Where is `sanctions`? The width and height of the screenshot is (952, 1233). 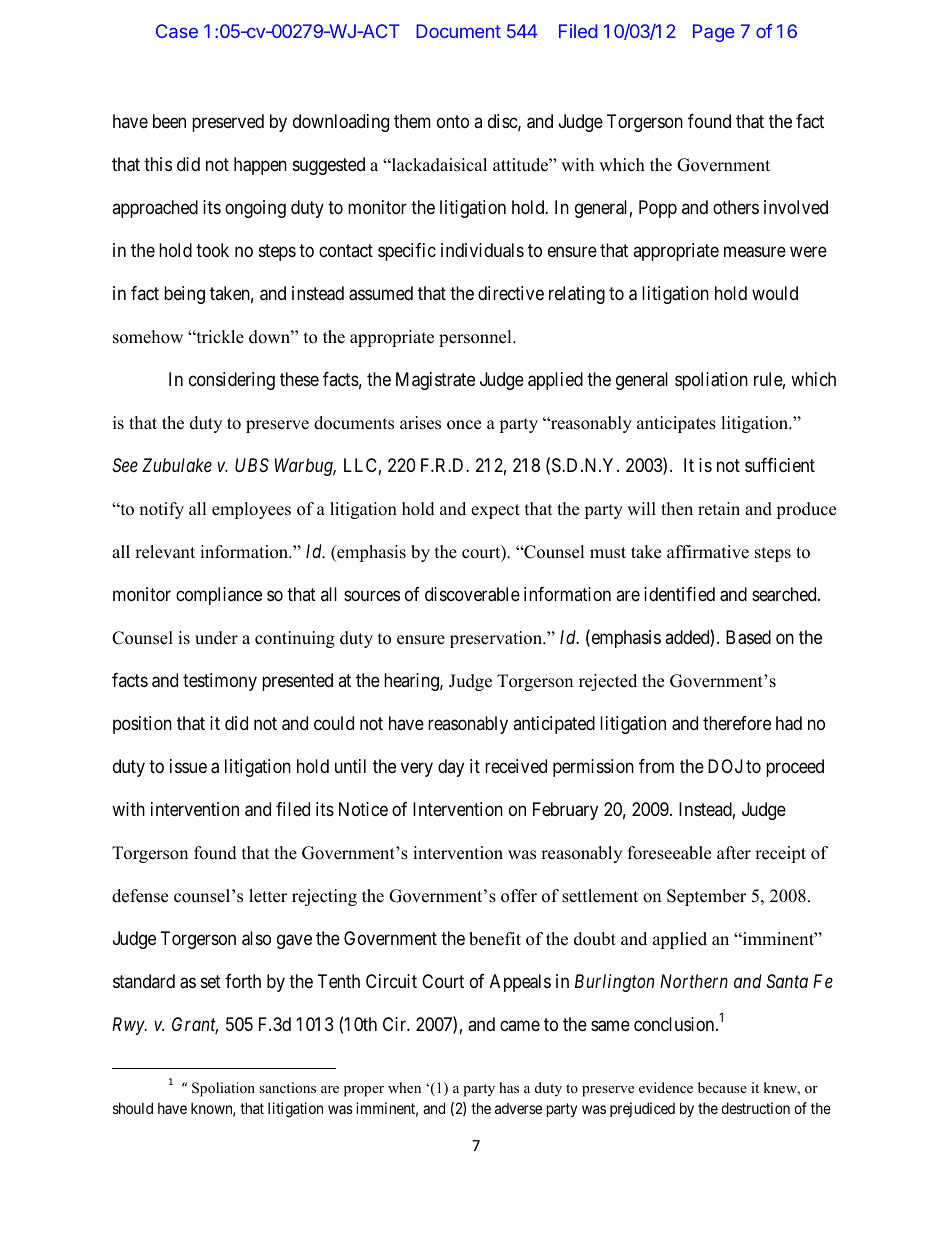 sanctions is located at coordinates (287, 1087).
